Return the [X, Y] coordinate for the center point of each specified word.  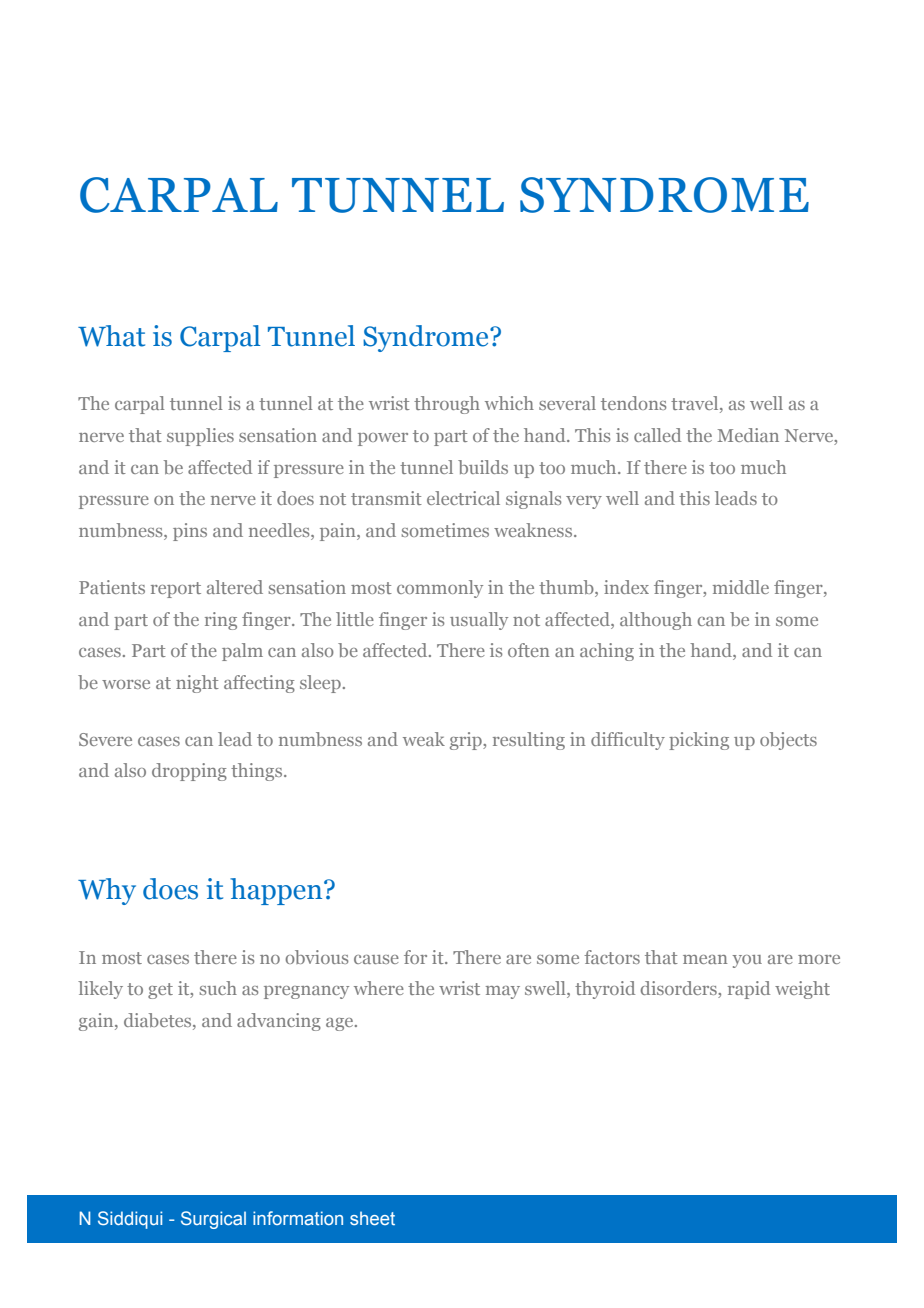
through [447, 405]
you [747, 961]
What [111, 336]
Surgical [213, 1220]
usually [479, 621]
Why [107, 891]
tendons [633, 403]
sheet [372, 1218]
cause [376, 959]
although [656, 621]
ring [221, 621]
